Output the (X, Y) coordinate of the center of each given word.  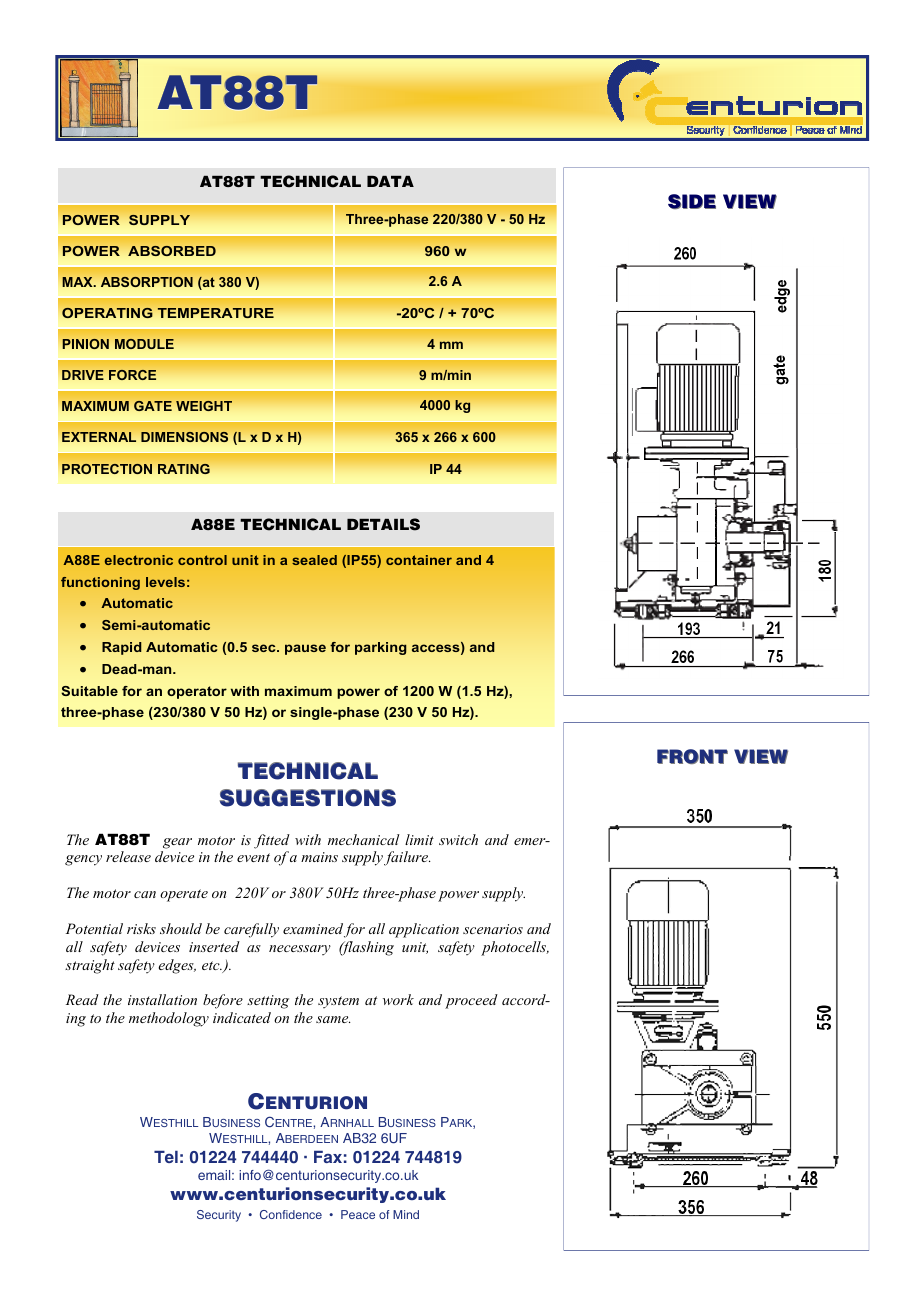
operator (197, 692)
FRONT (692, 756)
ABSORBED (172, 251)
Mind (406, 1214)
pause (305, 649)
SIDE (692, 201)
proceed (471, 1001)
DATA (390, 181)
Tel (166, 1157)
